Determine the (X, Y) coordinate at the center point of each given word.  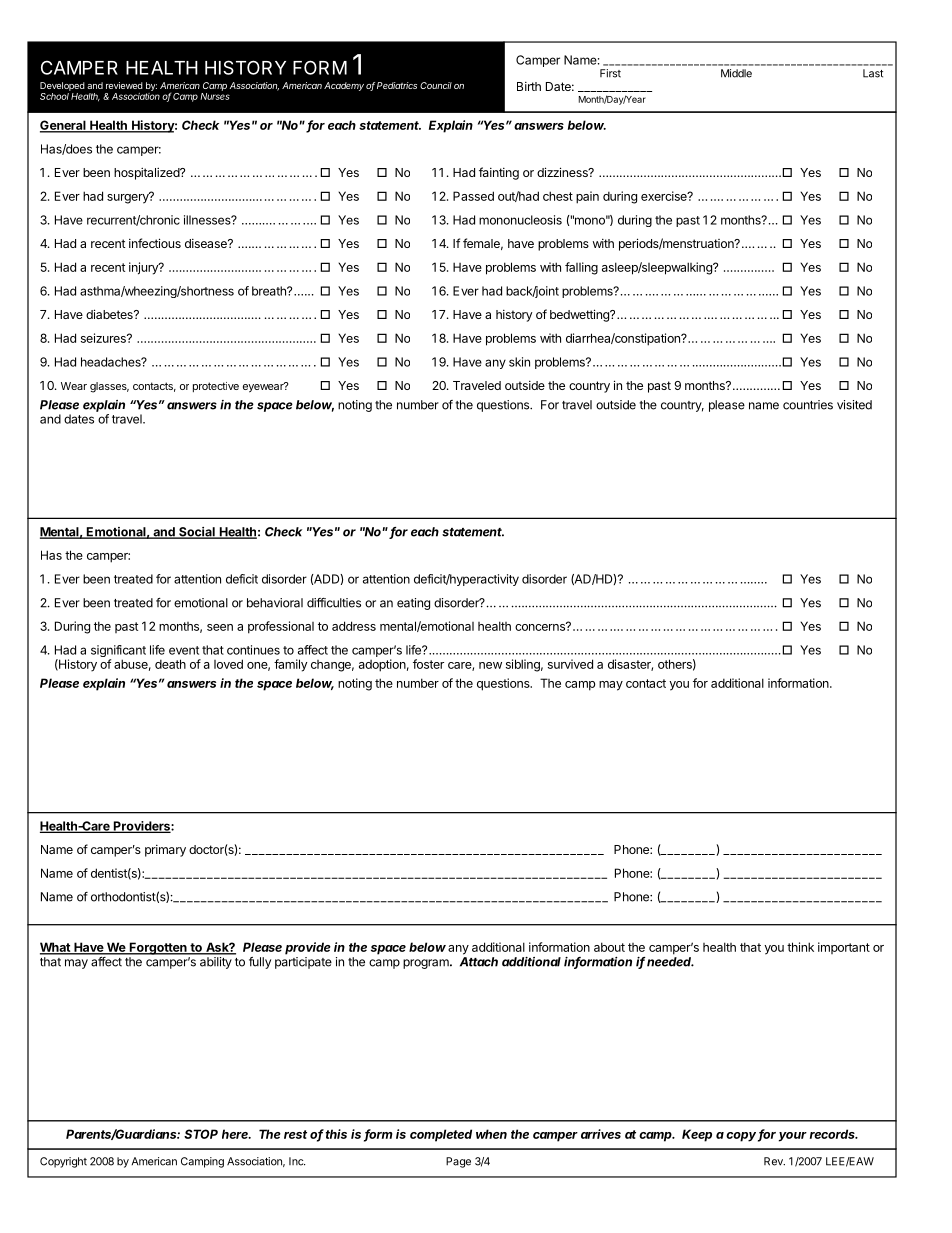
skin (519, 362)
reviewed (124, 85)
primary (165, 851)
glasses (109, 387)
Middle (736, 73)
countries (808, 405)
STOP (201, 1134)
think (800, 947)
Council (436, 85)
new (490, 665)
